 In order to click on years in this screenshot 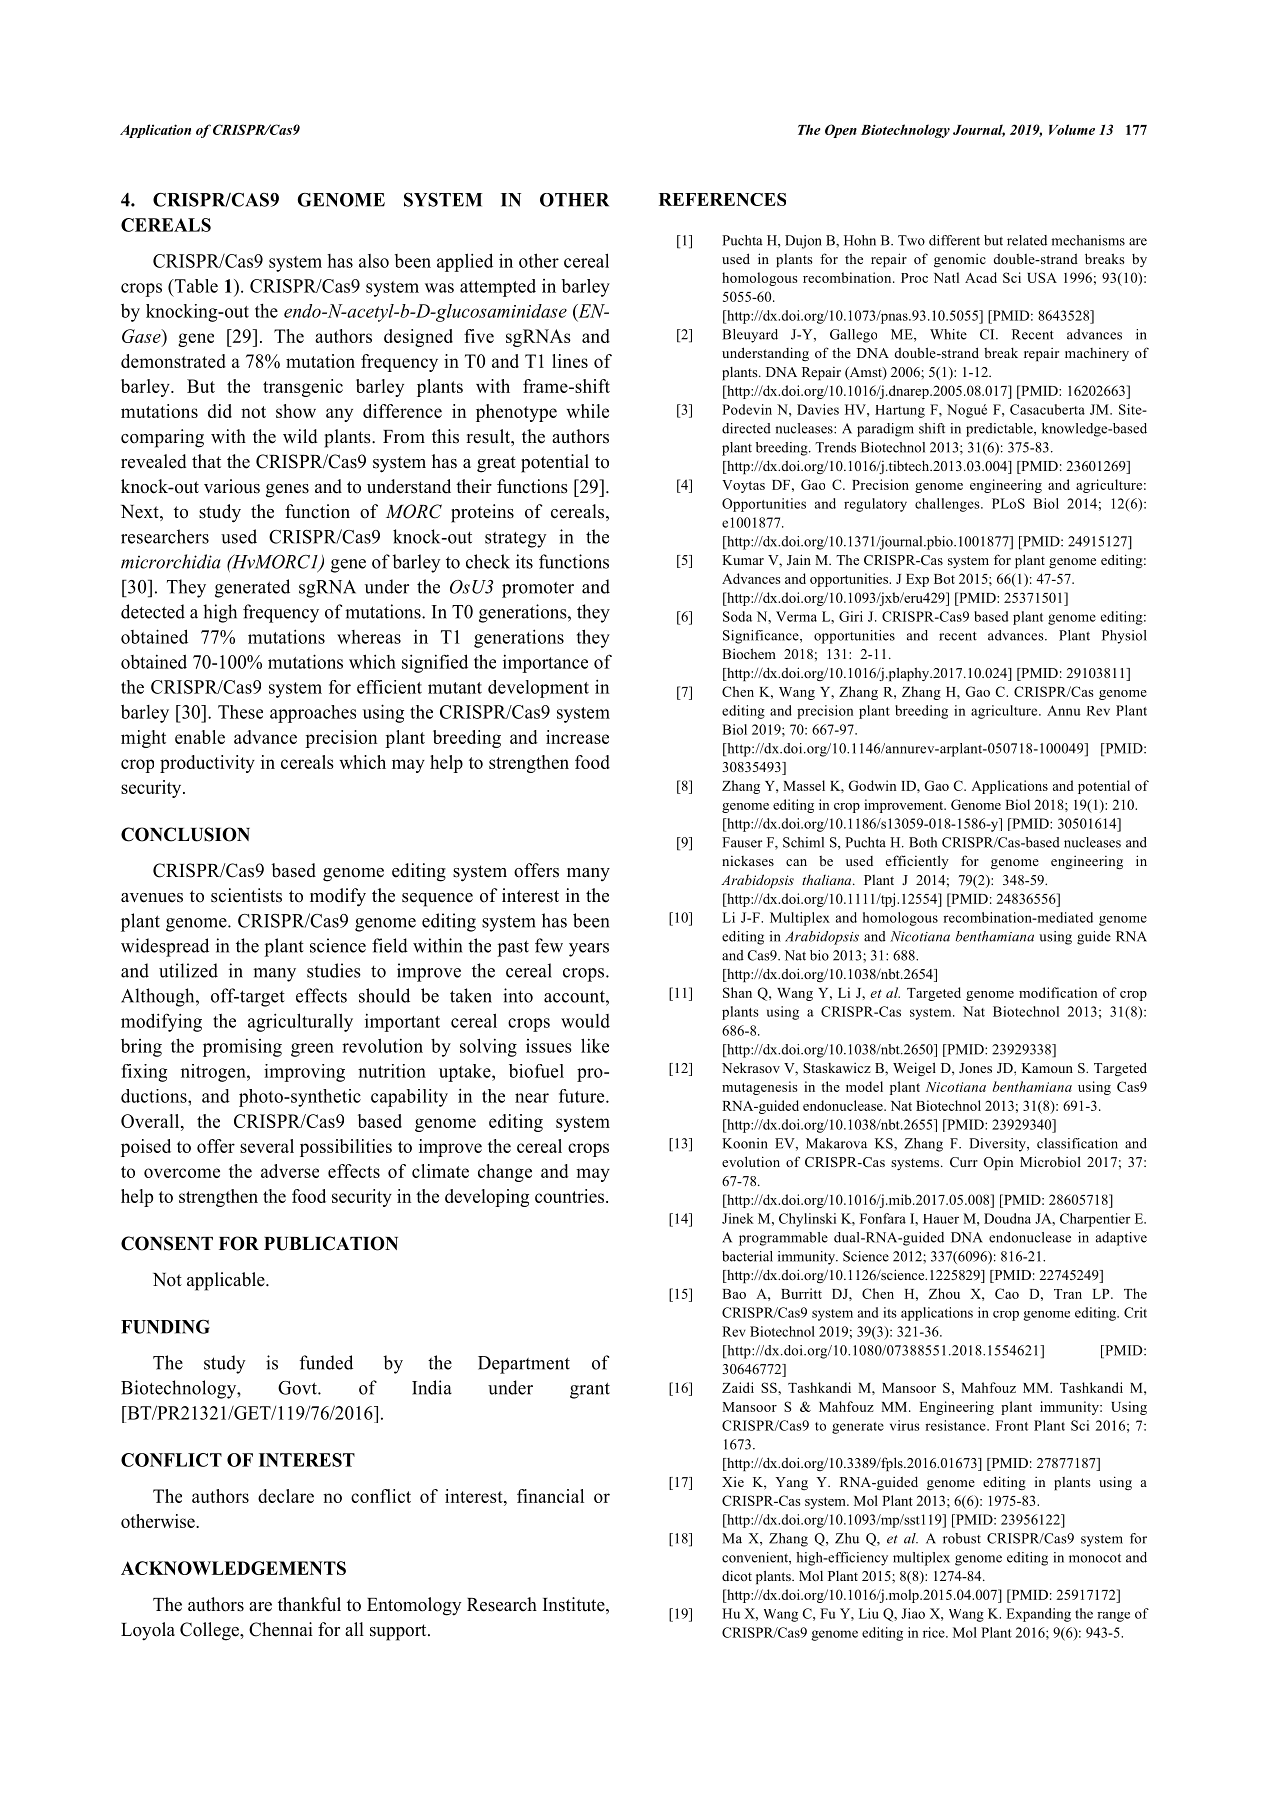, I will do `click(589, 950)`.
